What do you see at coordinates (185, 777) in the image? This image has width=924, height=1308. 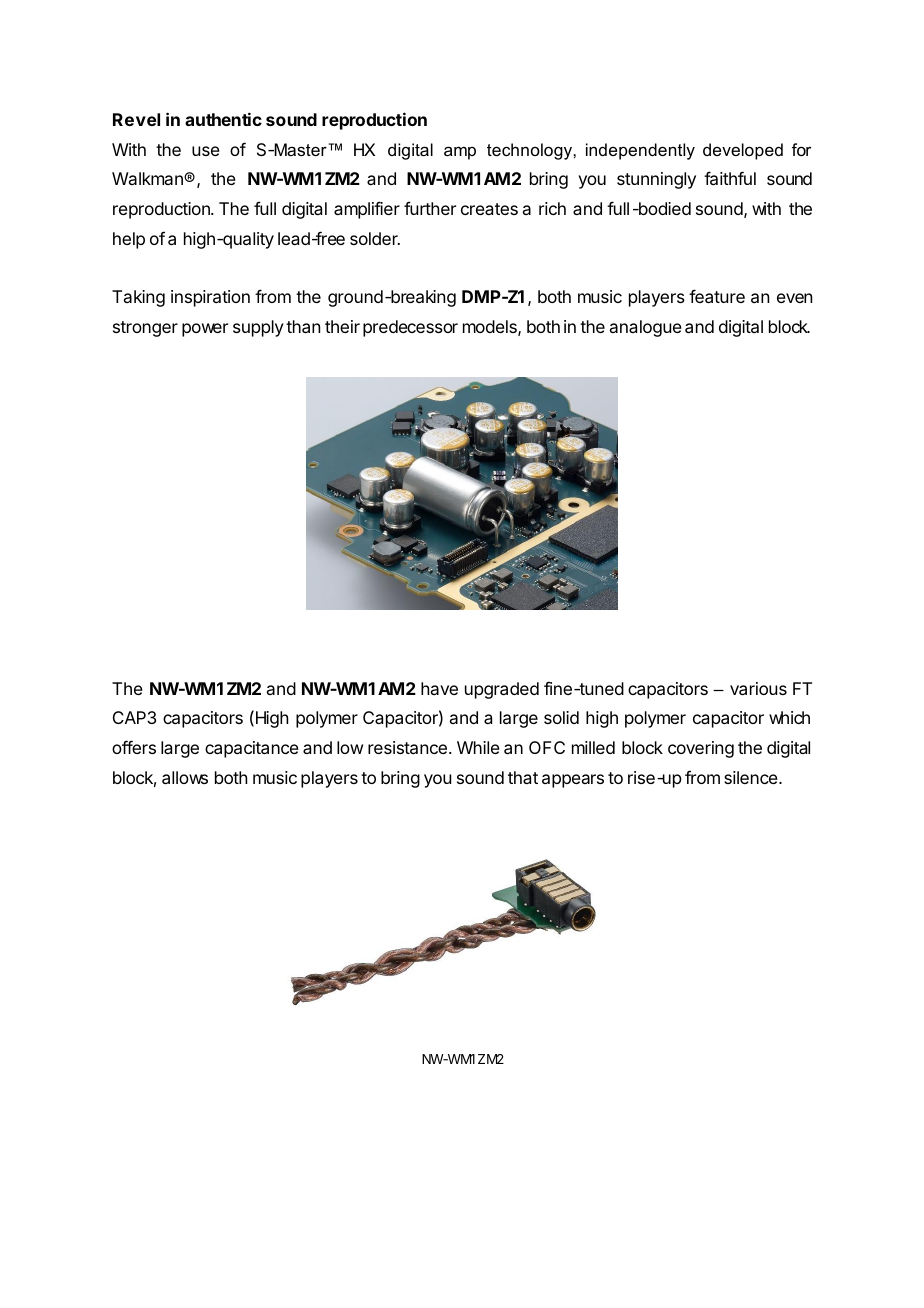 I see `allows` at bounding box center [185, 777].
